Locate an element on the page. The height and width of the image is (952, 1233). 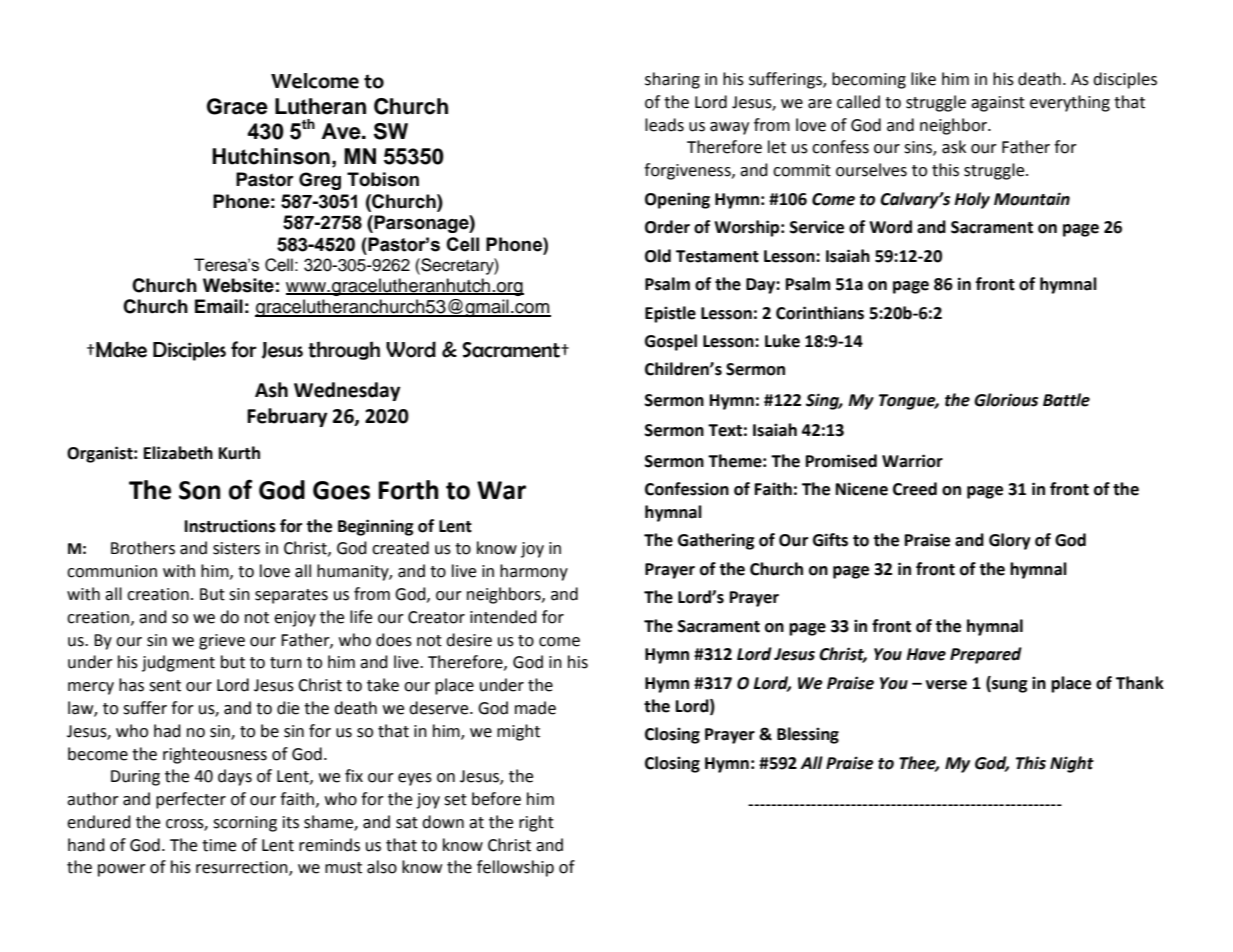
Kurth is located at coordinates (239, 453).
